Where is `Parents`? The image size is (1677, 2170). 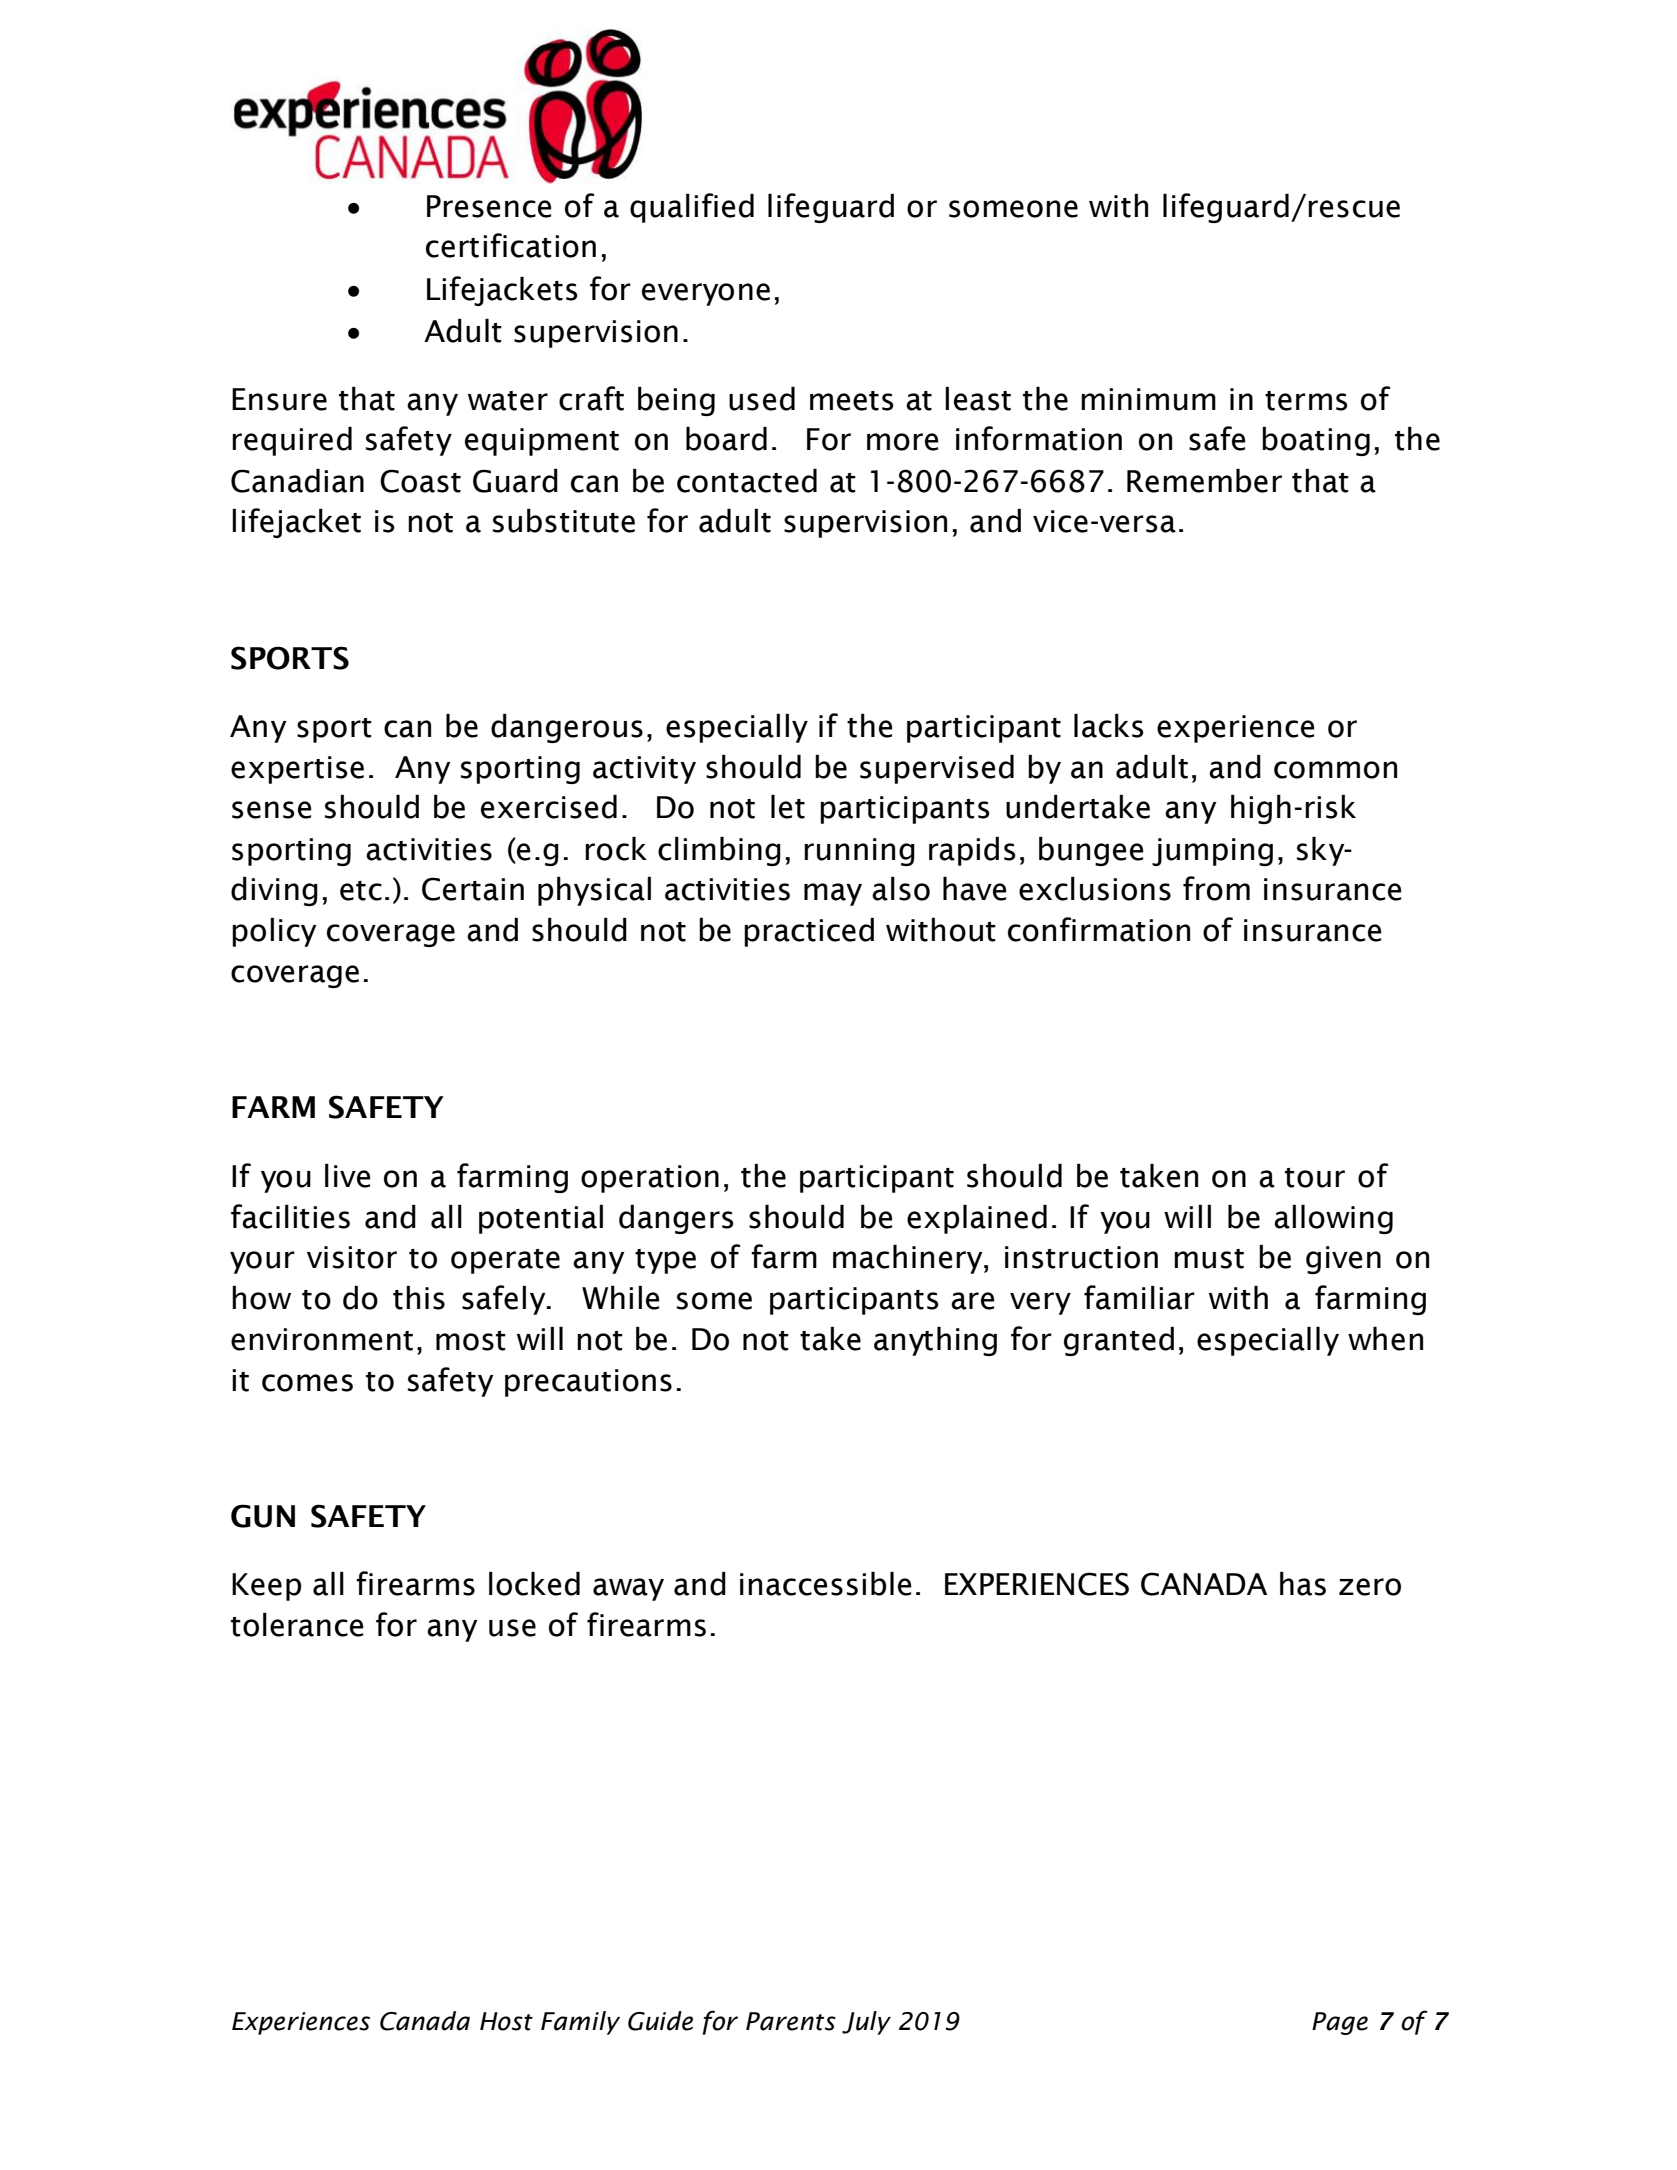 Parents is located at coordinates (791, 2021).
